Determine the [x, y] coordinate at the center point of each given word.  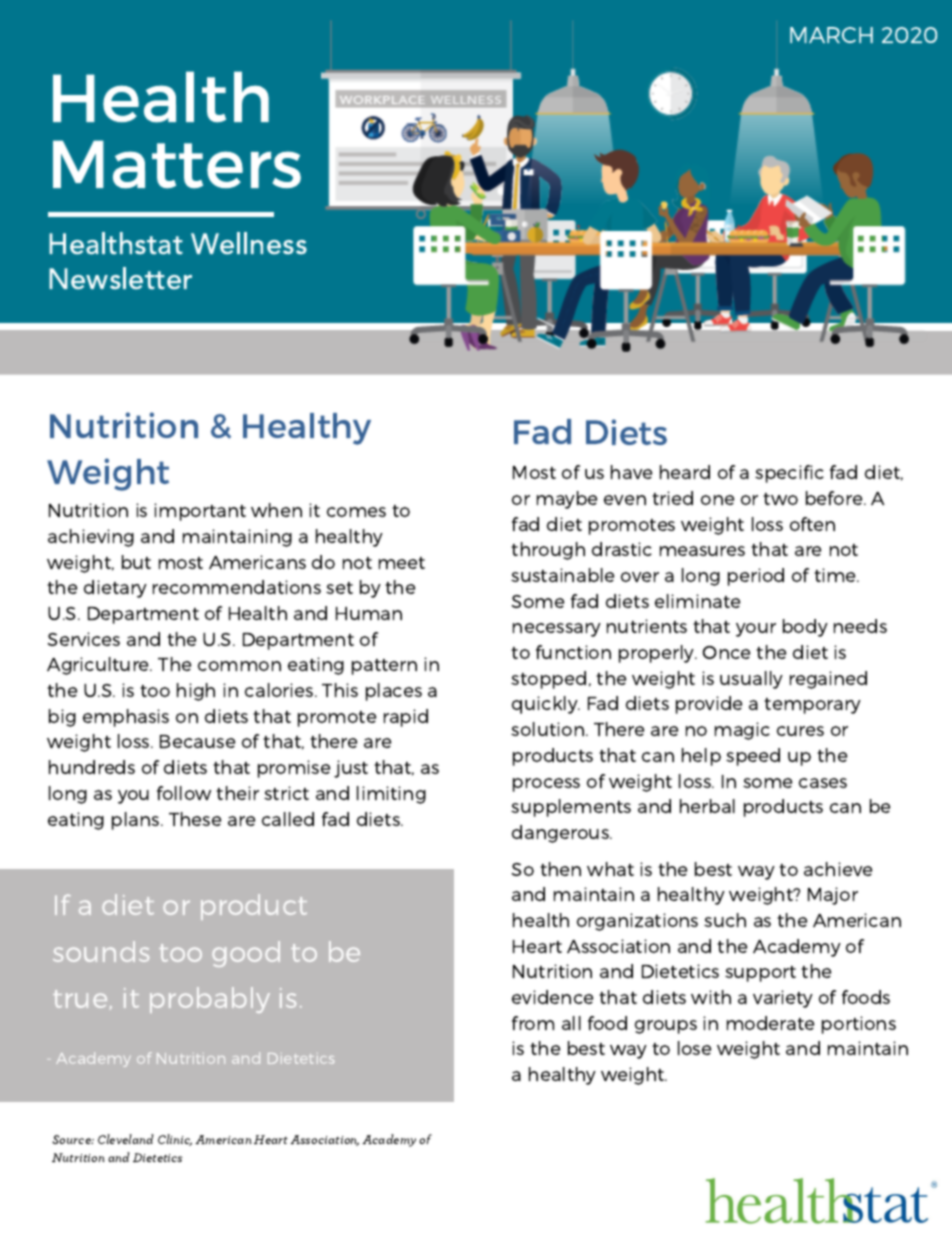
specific [789, 474]
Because [197, 741]
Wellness [249, 243]
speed [753, 757]
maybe [567, 500]
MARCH [831, 35]
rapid [406, 718]
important [200, 512]
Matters [177, 164]
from [533, 1023]
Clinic [175, 1140]
